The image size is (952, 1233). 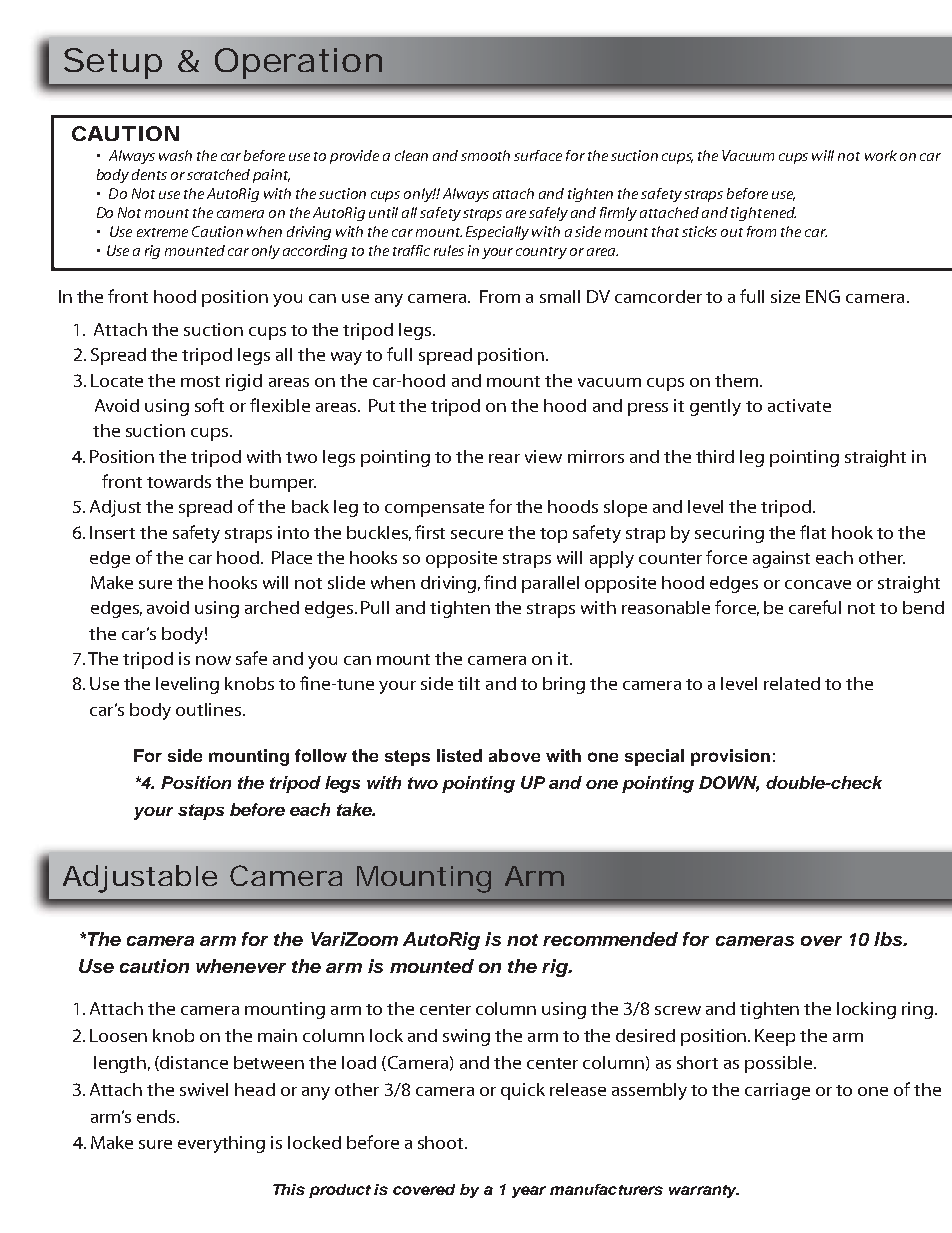 What do you see at coordinates (730, 757) in the document?
I see `provision` at bounding box center [730, 757].
